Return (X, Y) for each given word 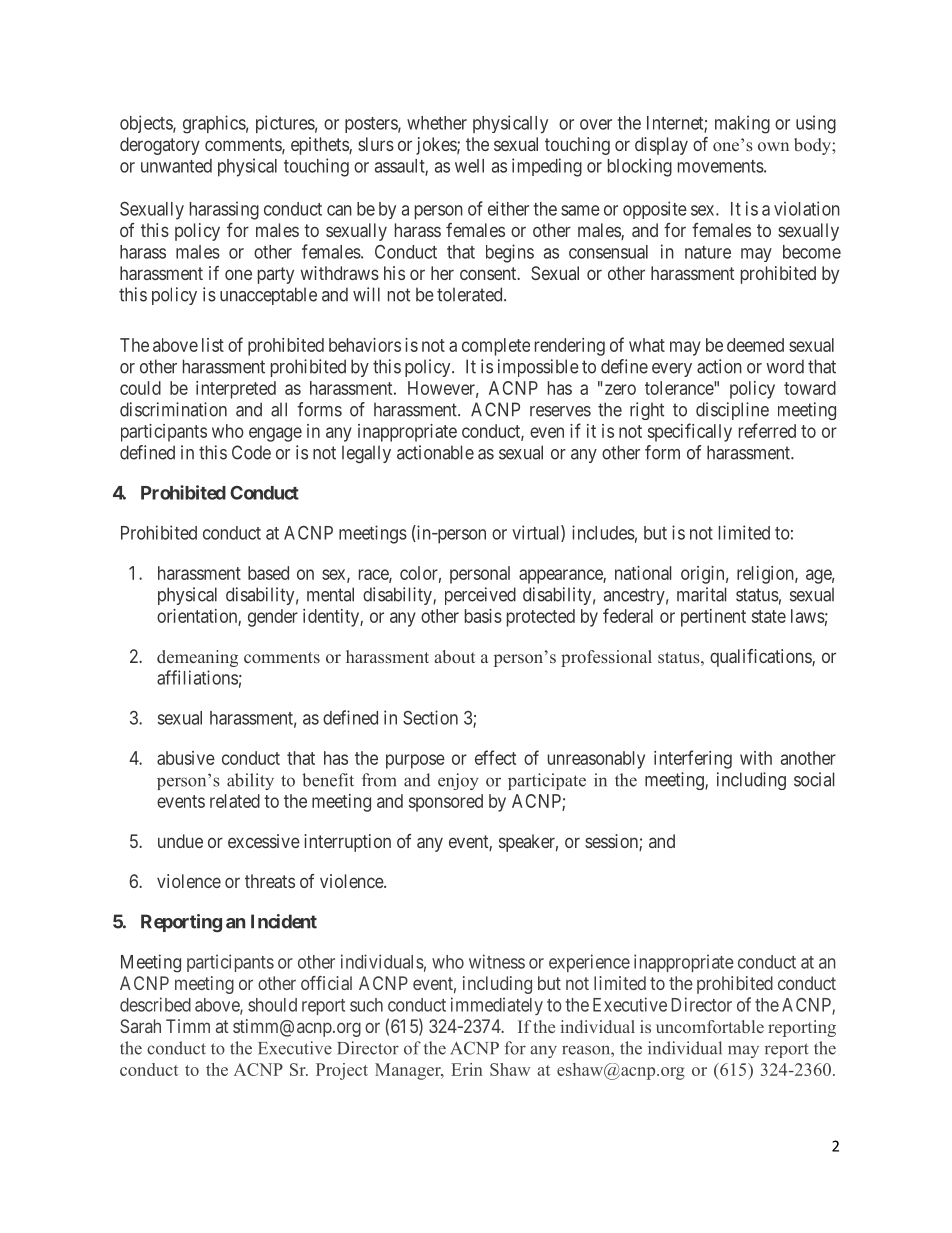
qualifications (761, 658)
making (742, 124)
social (814, 779)
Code (251, 452)
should (272, 1005)
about (454, 656)
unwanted (176, 166)
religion (766, 575)
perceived (480, 596)
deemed (755, 345)
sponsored (446, 803)
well (469, 166)
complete (496, 347)
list (213, 345)
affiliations (197, 677)
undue (180, 841)
